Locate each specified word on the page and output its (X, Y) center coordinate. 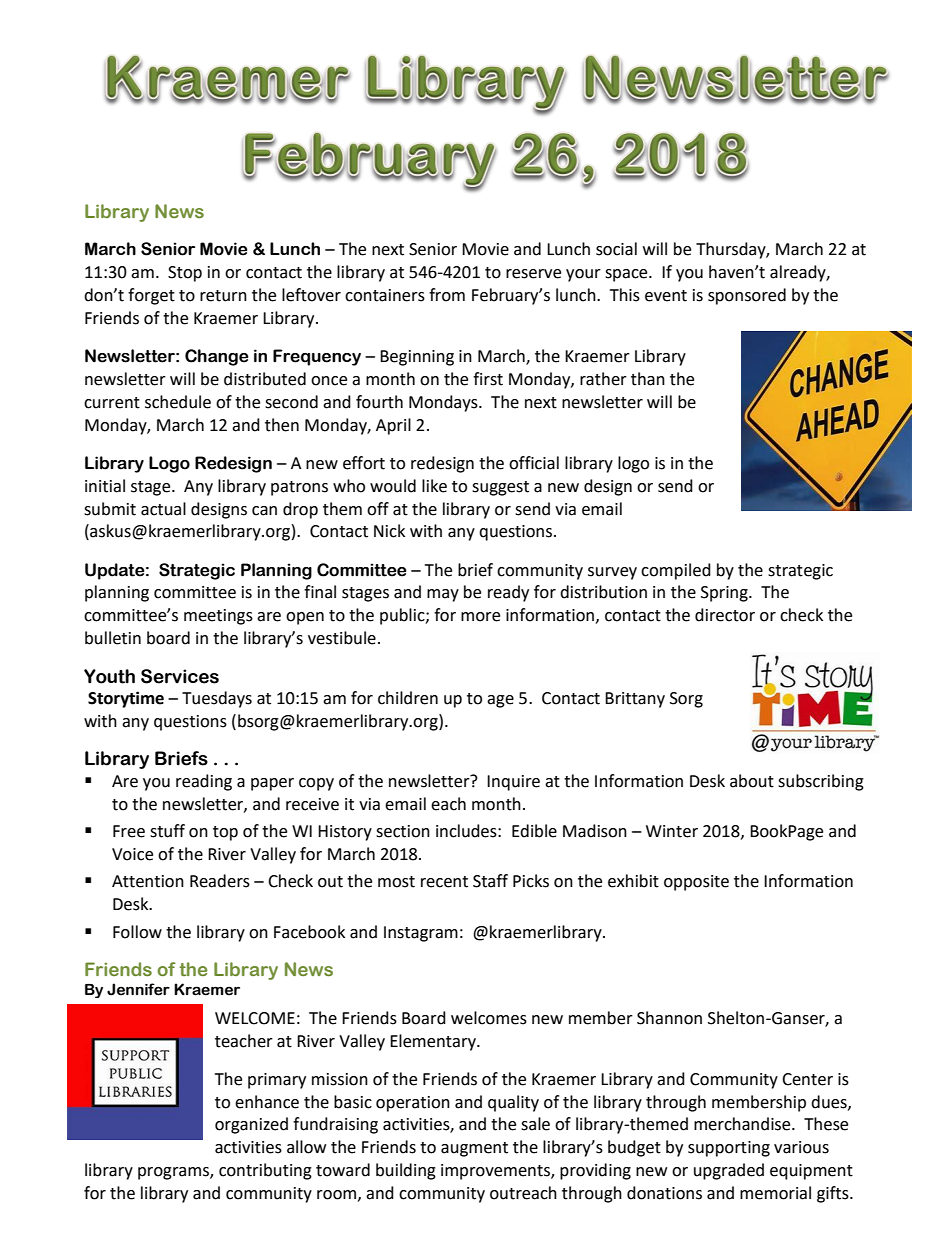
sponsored (747, 296)
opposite (696, 883)
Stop (185, 274)
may (443, 595)
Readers (220, 881)
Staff (490, 881)
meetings (218, 617)
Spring (725, 594)
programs (174, 1173)
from (447, 295)
